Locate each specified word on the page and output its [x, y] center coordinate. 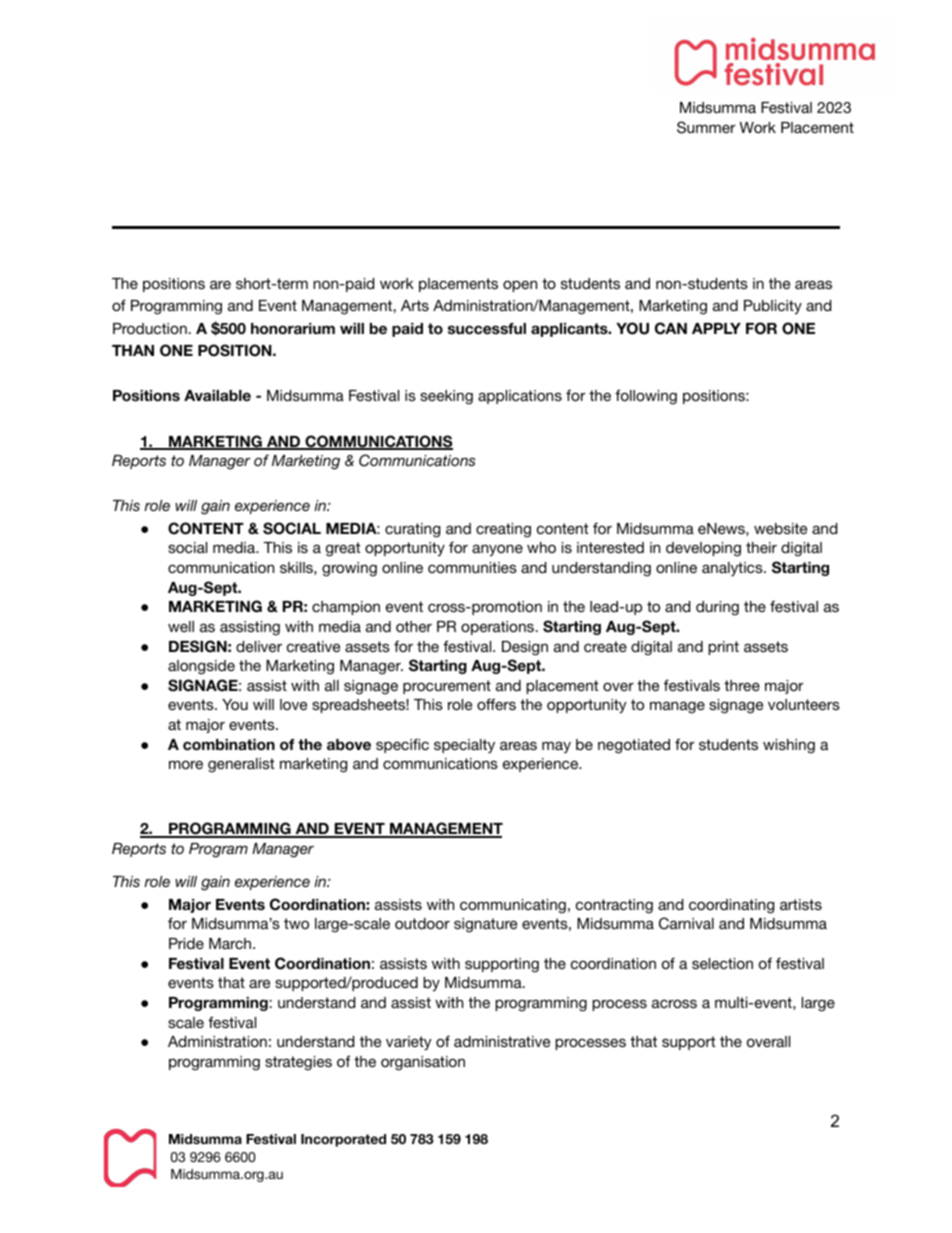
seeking [446, 397]
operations [499, 628]
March [231, 943]
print [723, 648]
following [646, 397]
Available [217, 396]
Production [151, 328]
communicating [513, 906]
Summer [706, 127]
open [520, 286]
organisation [423, 1063]
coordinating [731, 906]
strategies [298, 1063]
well [181, 626]
